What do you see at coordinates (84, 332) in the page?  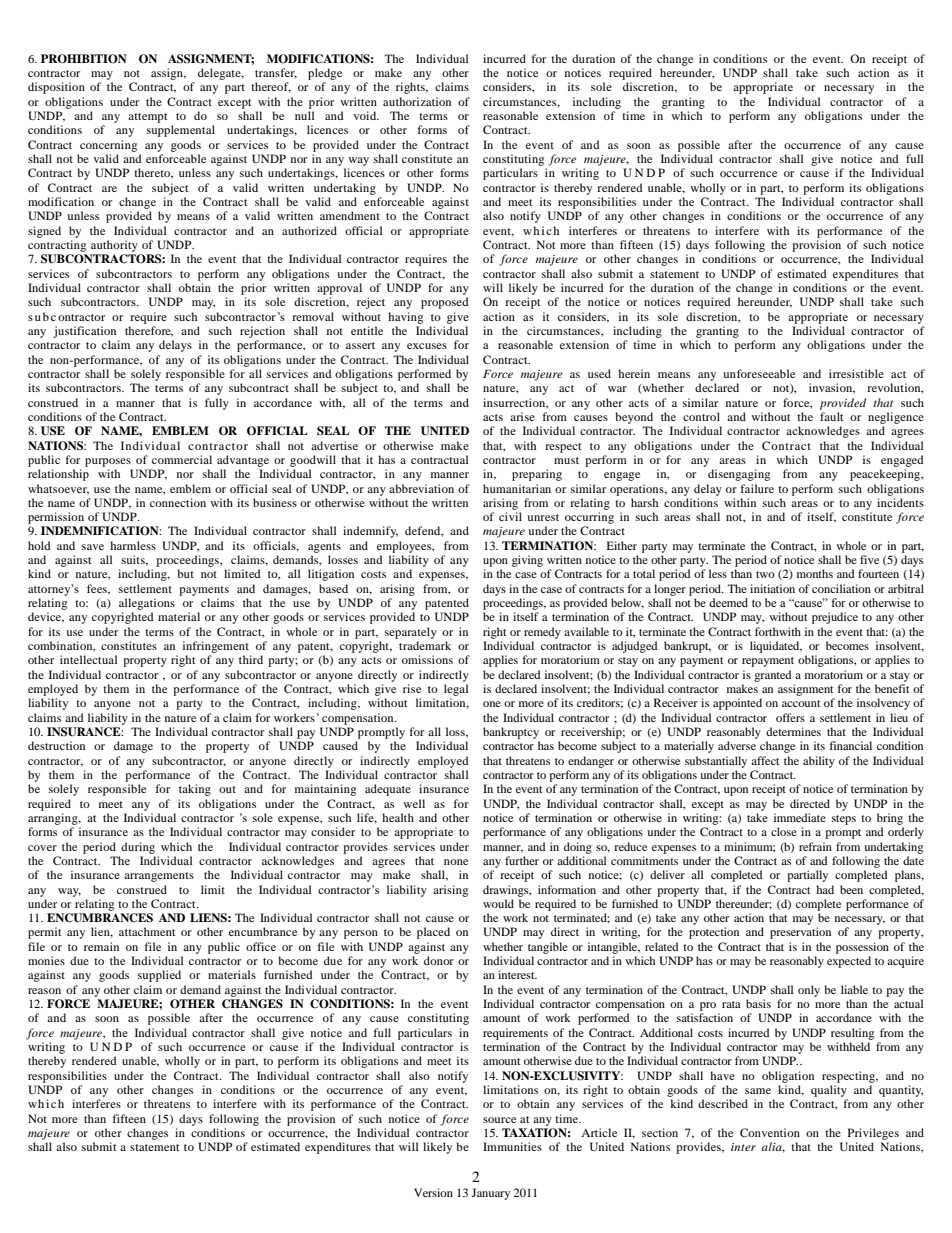 I see `justification` at bounding box center [84, 332].
